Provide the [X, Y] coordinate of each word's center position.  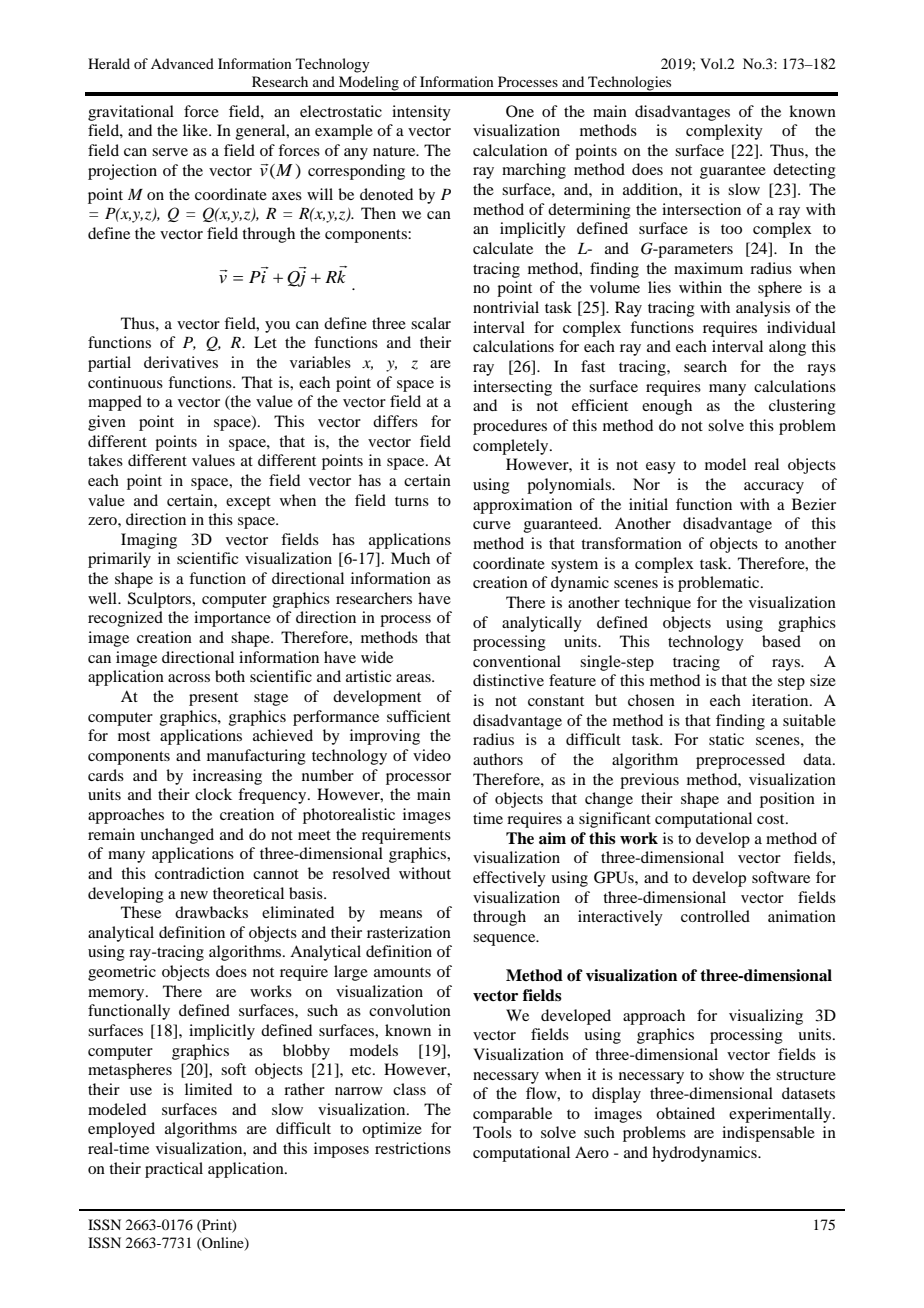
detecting [804, 171]
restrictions [413, 1148]
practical [174, 1170]
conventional [517, 661]
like [196, 130]
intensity [421, 113]
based [781, 641]
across [189, 678]
